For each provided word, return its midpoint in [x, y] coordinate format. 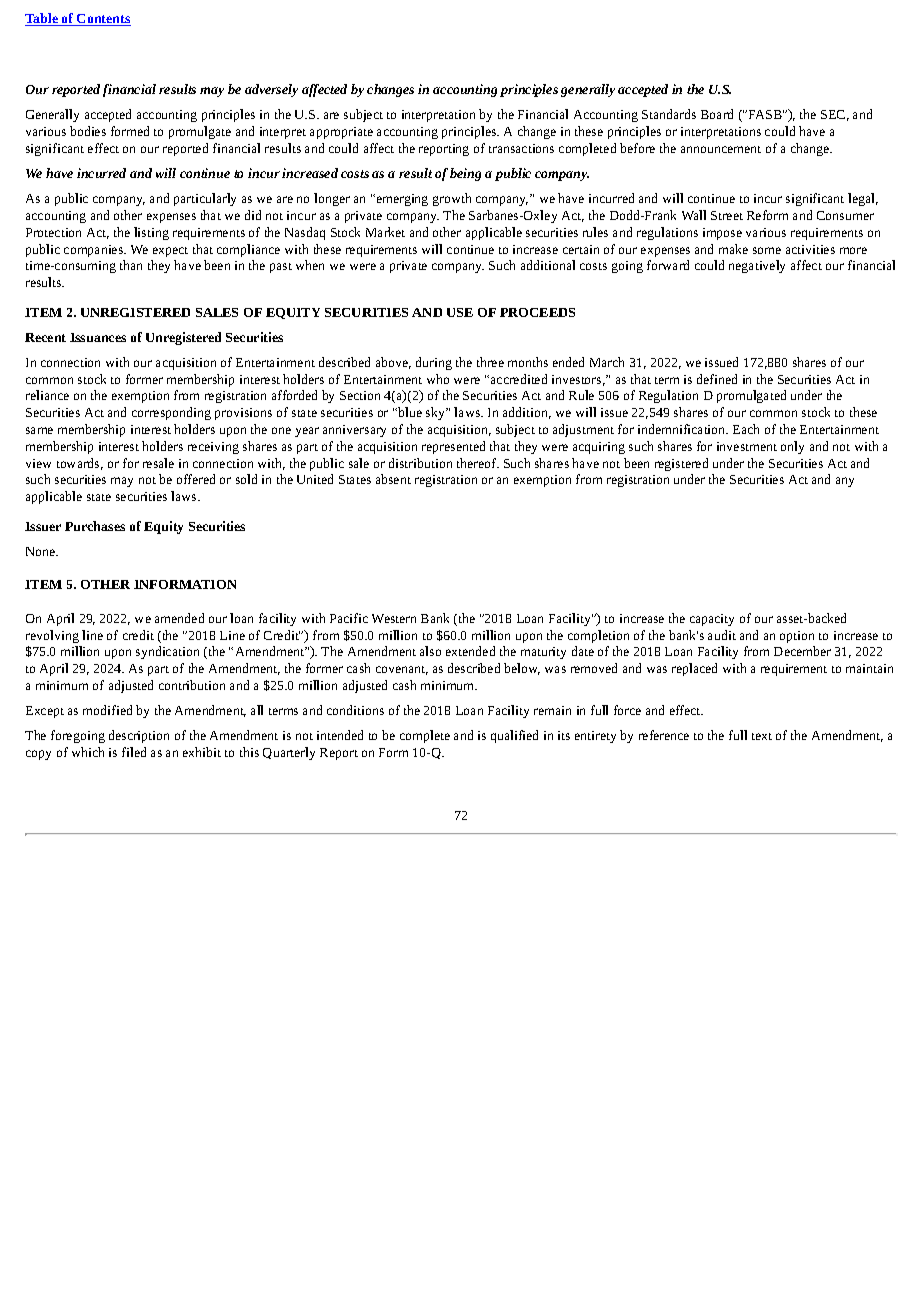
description [139, 736]
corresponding [171, 413]
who [438, 379]
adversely [271, 90]
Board [717, 114]
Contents [103, 20]
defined [717, 379]
